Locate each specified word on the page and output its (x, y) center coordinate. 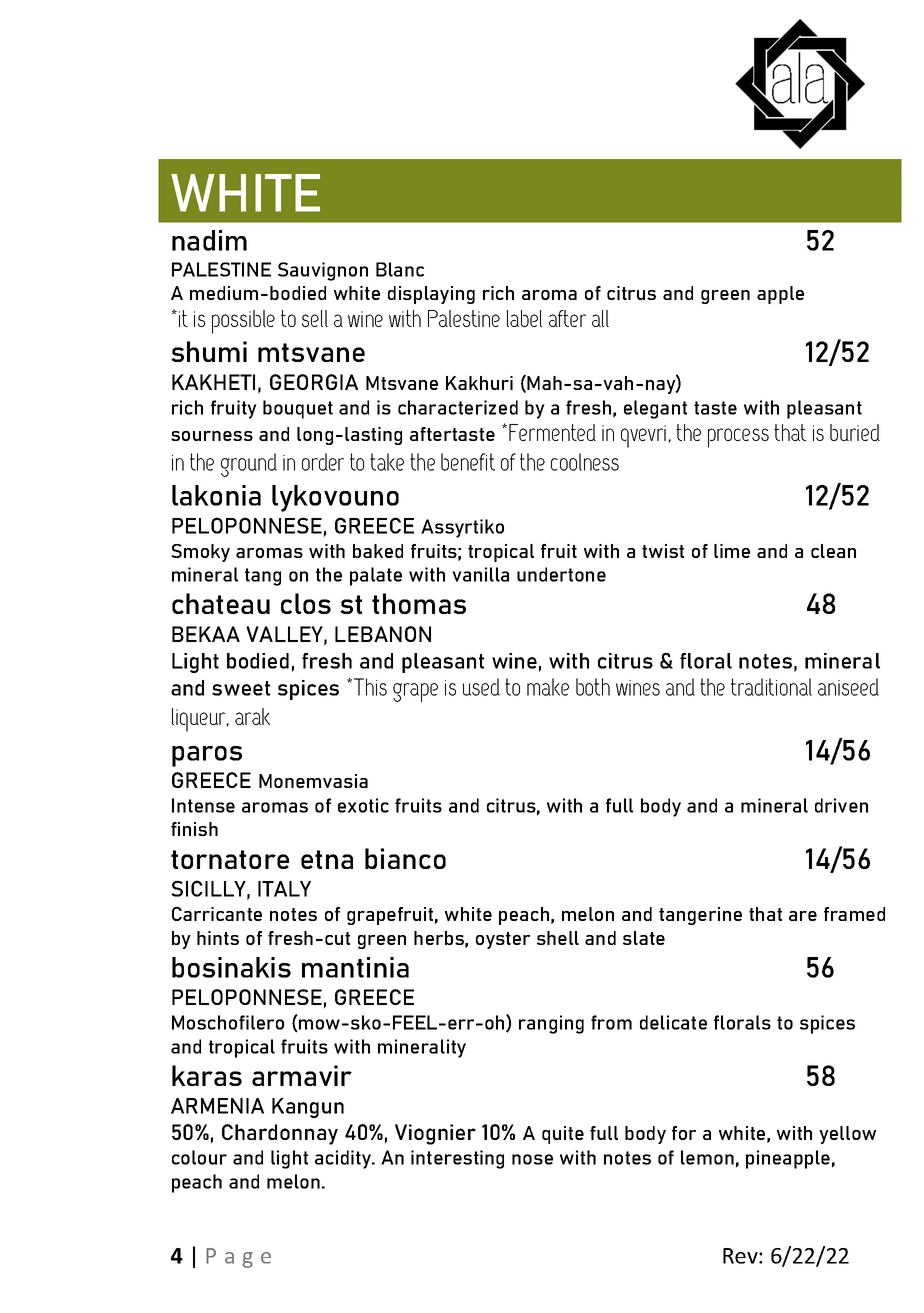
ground (249, 465)
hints (218, 938)
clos (306, 603)
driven (841, 805)
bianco (405, 858)
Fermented (552, 432)
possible (243, 322)
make (548, 687)
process (738, 438)
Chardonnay (280, 1134)
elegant (655, 409)
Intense (203, 805)
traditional (771, 687)
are (803, 916)
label (524, 318)
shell (558, 938)
